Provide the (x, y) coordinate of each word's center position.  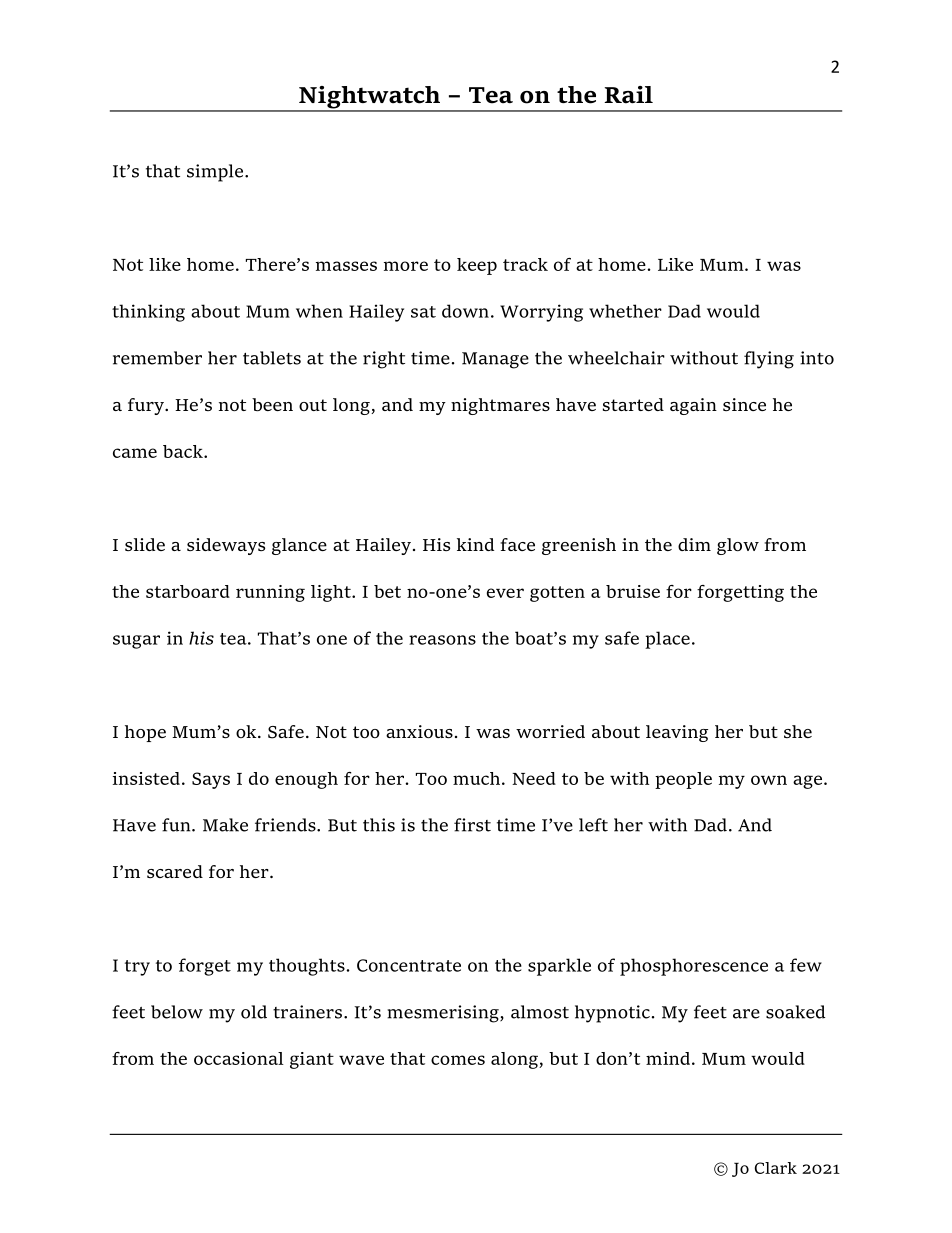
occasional (239, 1058)
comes (458, 1060)
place (667, 640)
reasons (442, 640)
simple (215, 173)
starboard (188, 591)
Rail (628, 95)
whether (625, 311)
